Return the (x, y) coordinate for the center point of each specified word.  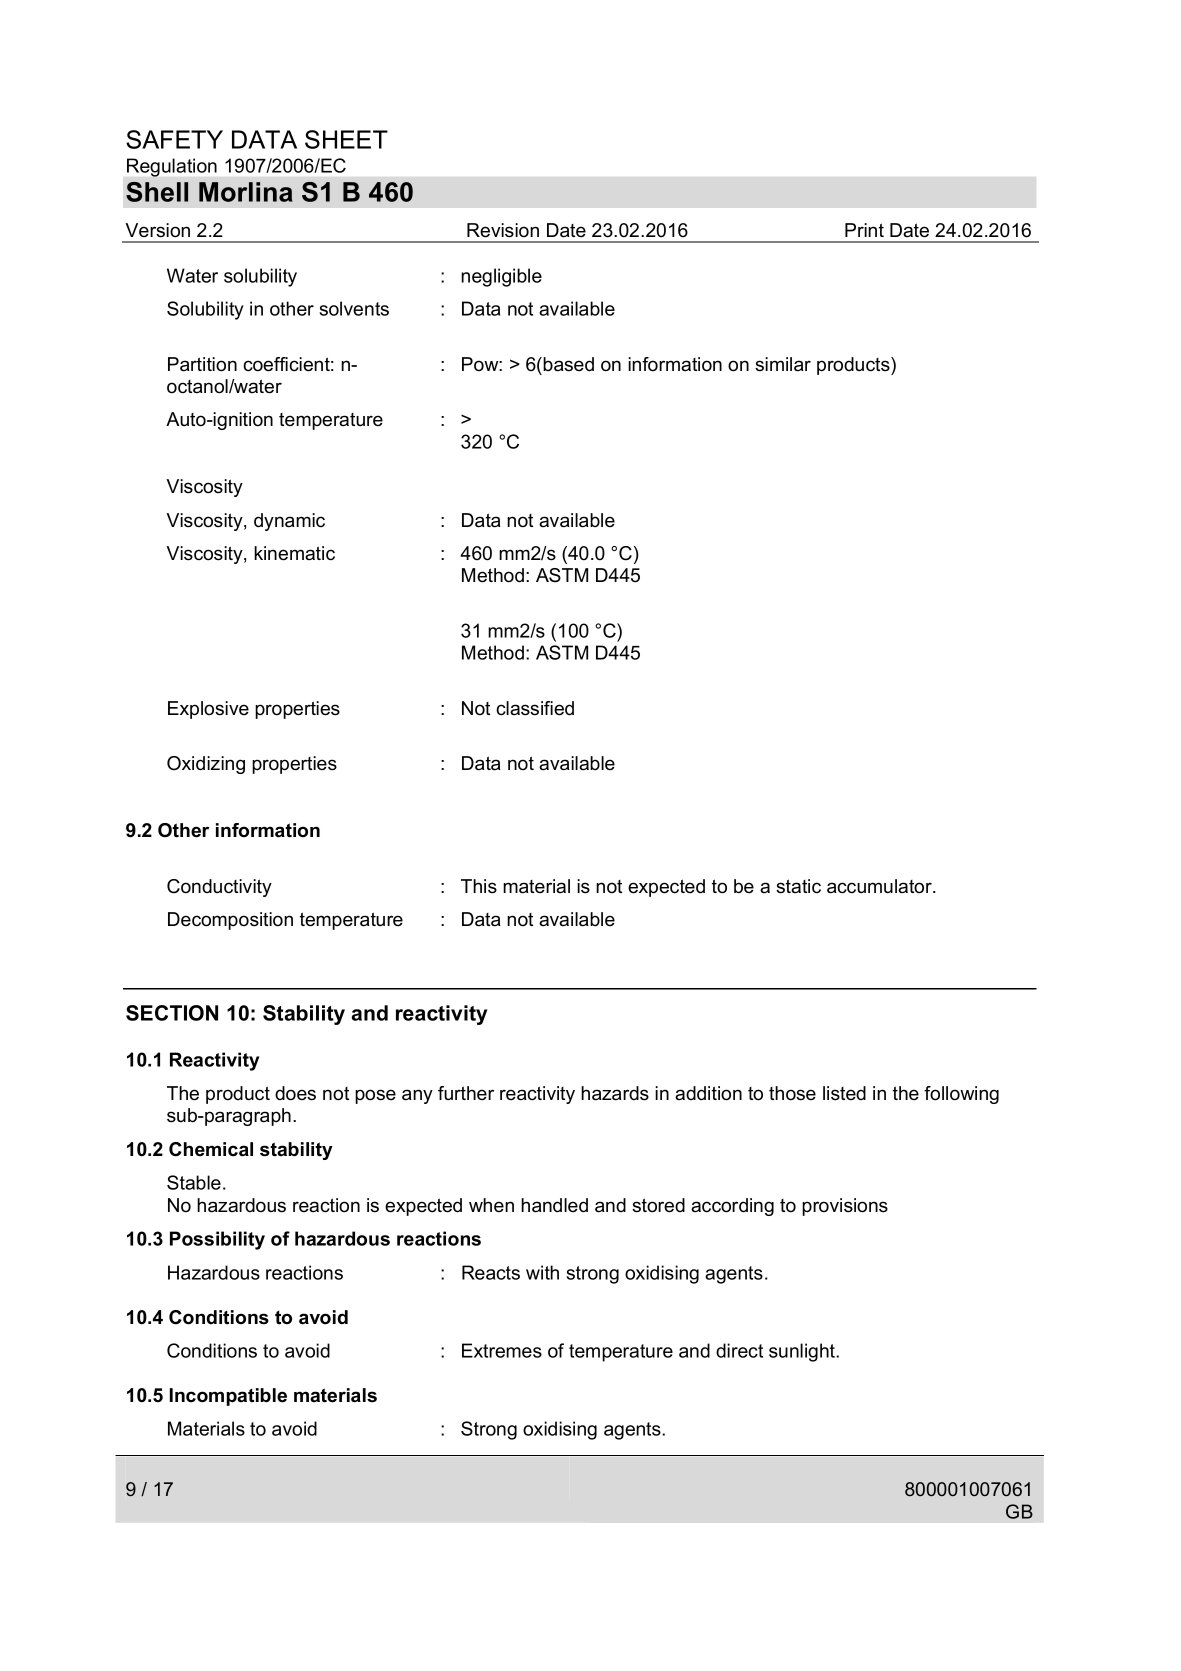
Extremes (502, 1350)
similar (783, 364)
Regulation (172, 167)
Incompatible (228, 1397)
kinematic (294, 553)
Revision (503, 230)
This (479, 886)
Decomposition (230, 921)
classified (535, 708)
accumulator (880, 886)
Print (864, 230)
